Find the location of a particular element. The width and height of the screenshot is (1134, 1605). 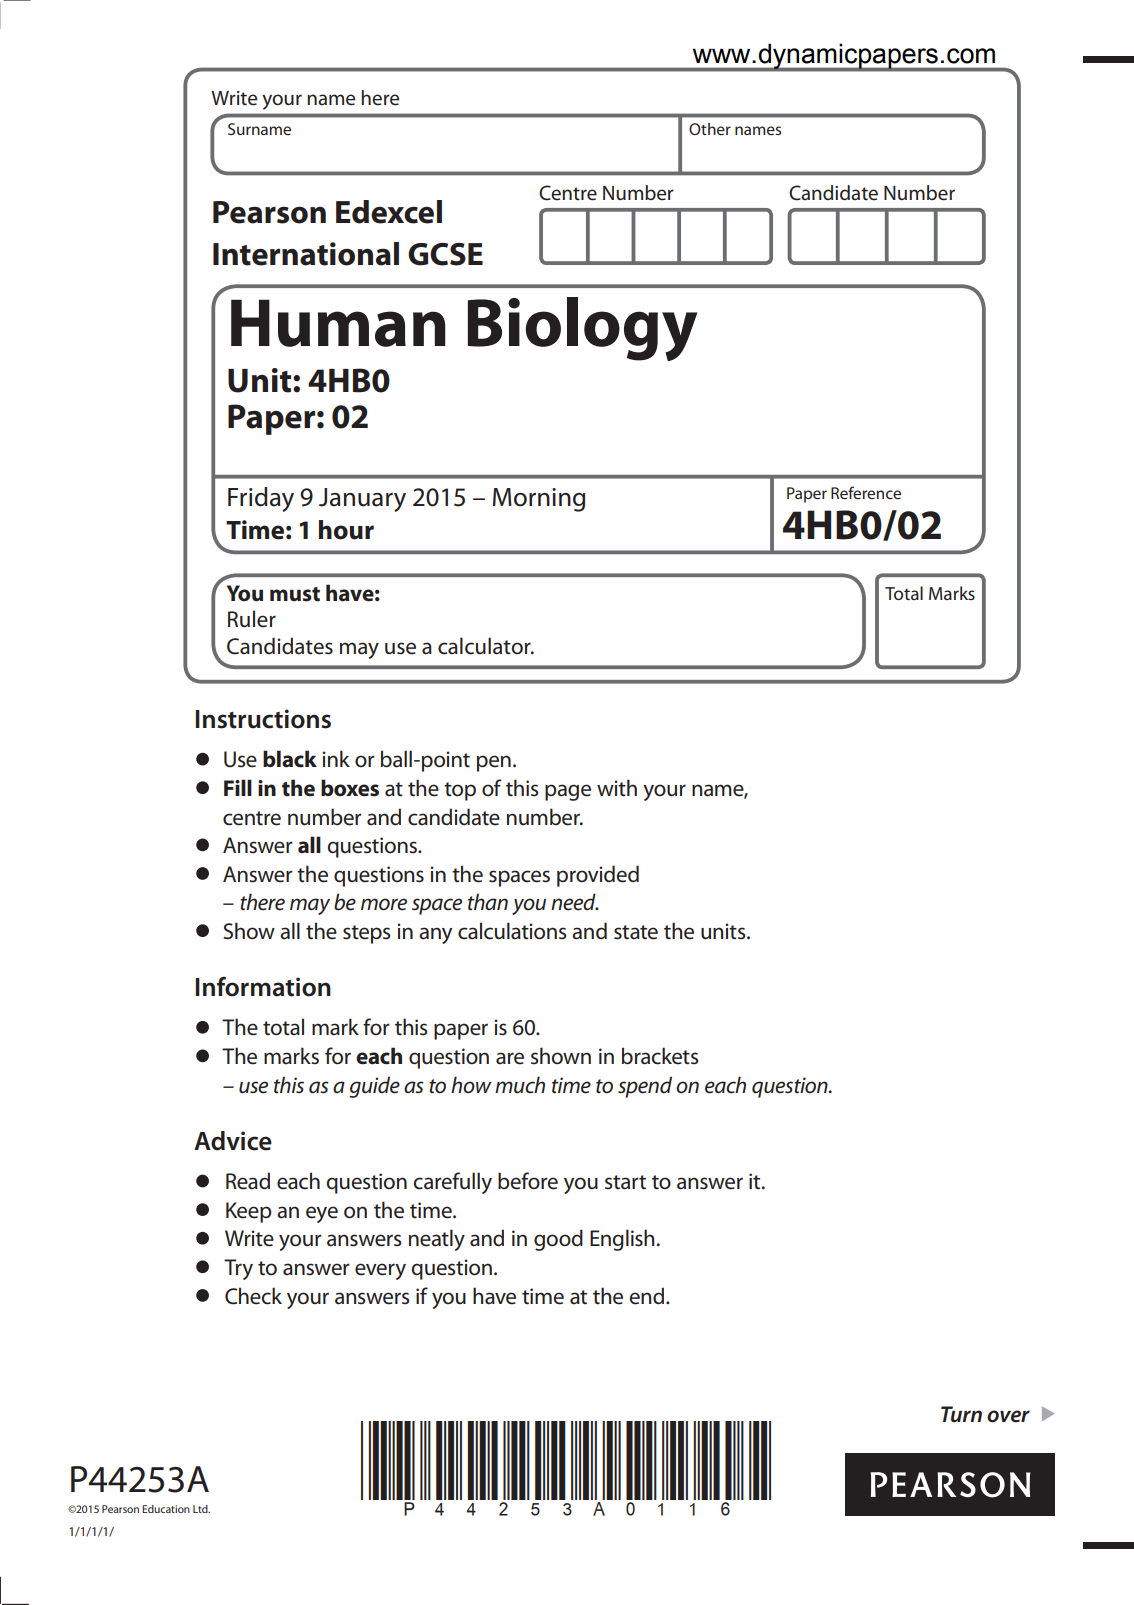

with is located at coordinates (617, 788).
